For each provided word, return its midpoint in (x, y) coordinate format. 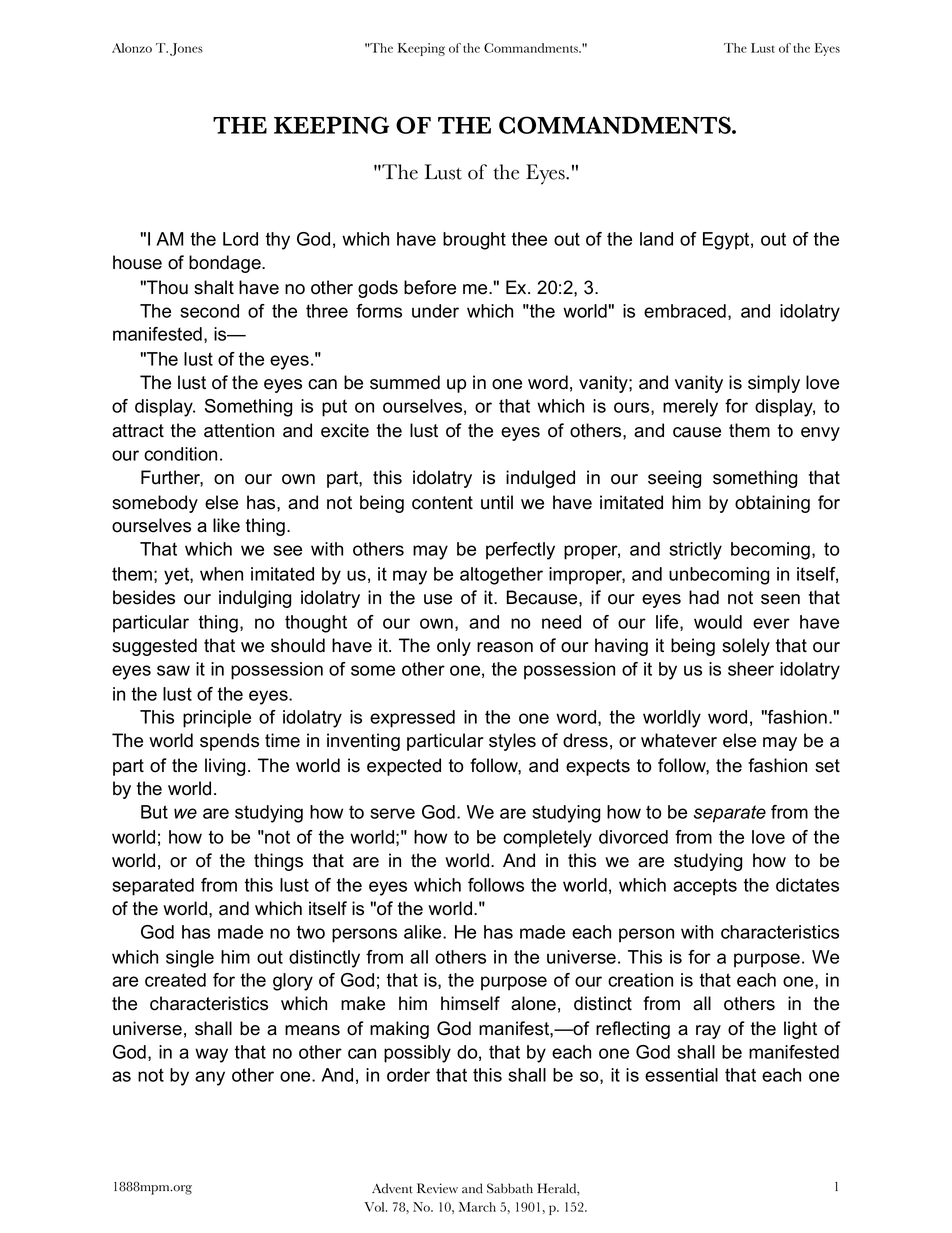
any (210, 1078)
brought (474, 241)
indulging (255, 599)
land (656, 239)
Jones (186, 49)
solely (746, 647)
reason (505, 647)
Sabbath (510, 1188)
